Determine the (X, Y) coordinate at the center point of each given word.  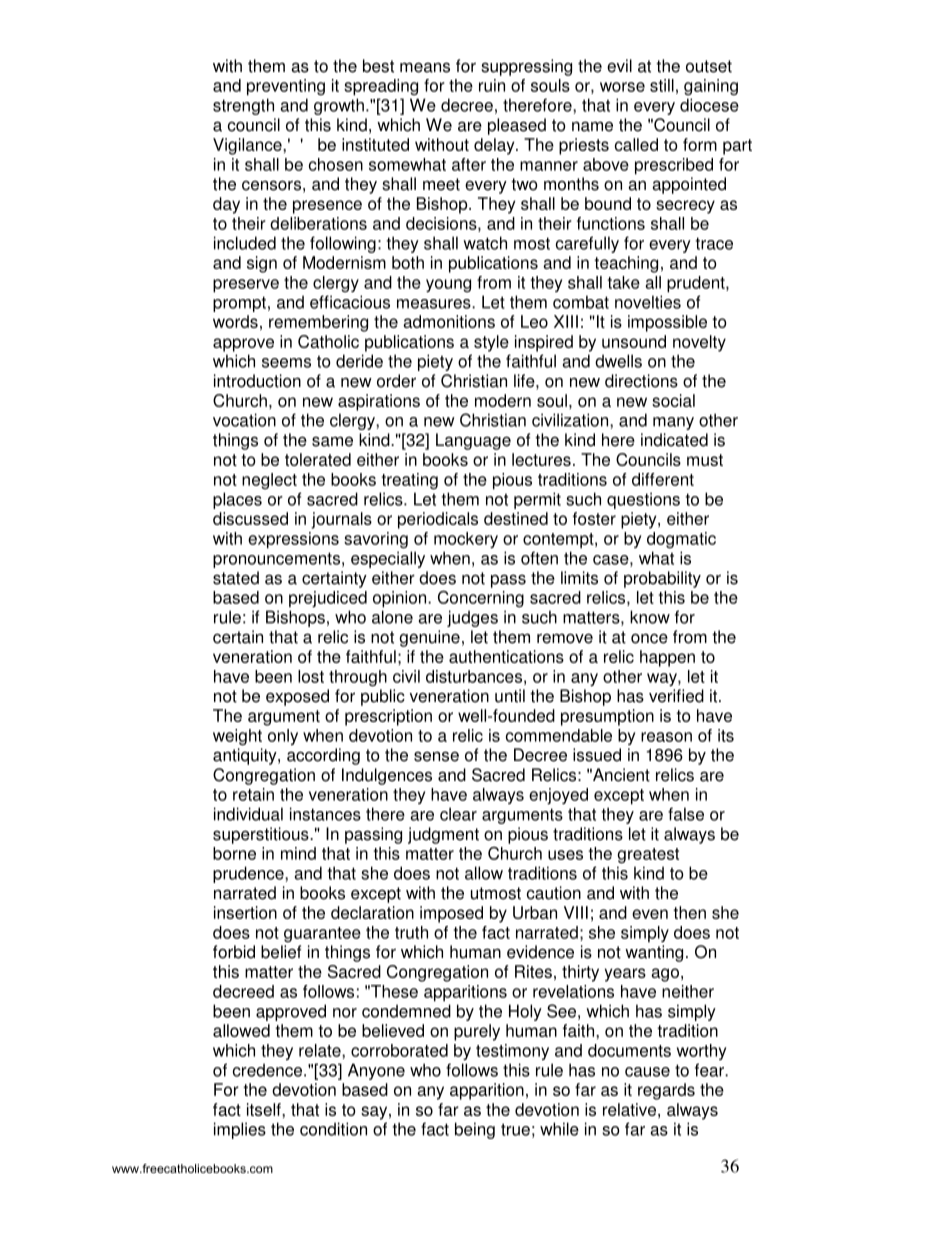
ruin (492, 85)
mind (298, 853)
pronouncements (276, 560)
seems (286, 363)
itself (265, 1109)
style (491, 343)
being (475, 1130)
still (662, 85)
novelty (699, 343)
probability (662, 579)
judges (472, 618)
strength (243, 106)
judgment (443, 835)
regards (666, 1091)
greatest (648, 856)
